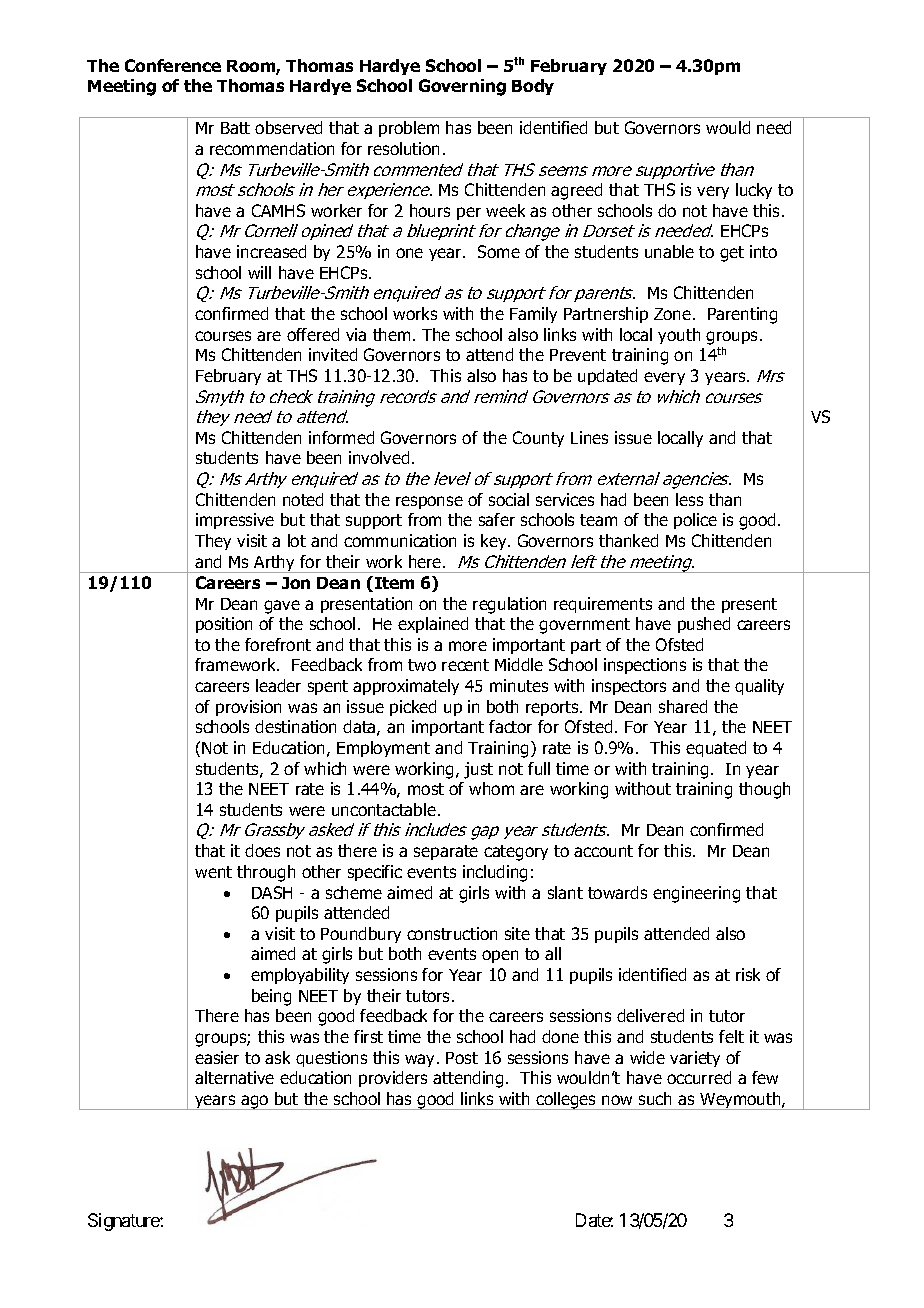 The width and height of the document is (924, 1308). I want to click on providers, so click(393, 1079).
